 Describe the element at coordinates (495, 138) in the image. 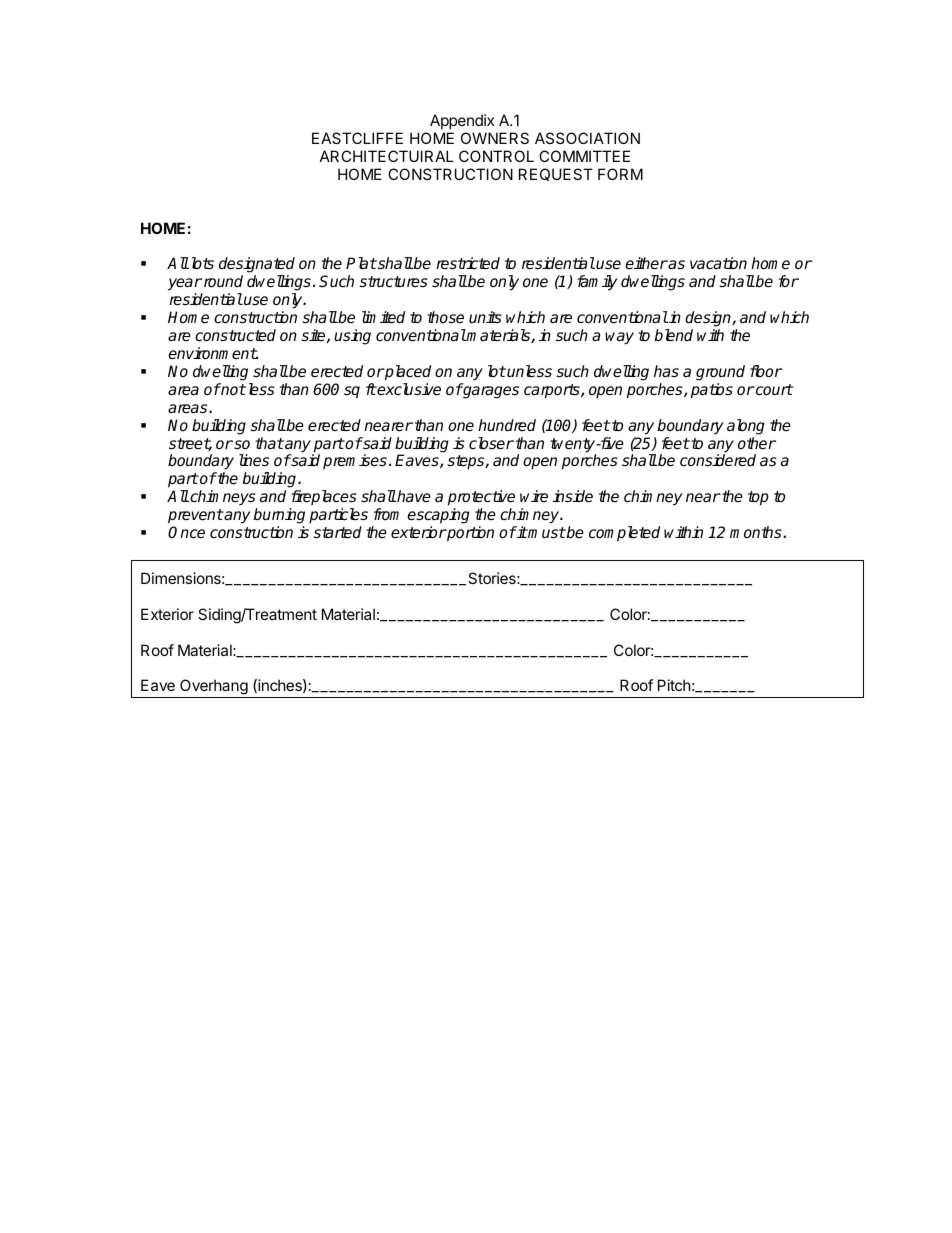

I see `OWNERS` at that location.
